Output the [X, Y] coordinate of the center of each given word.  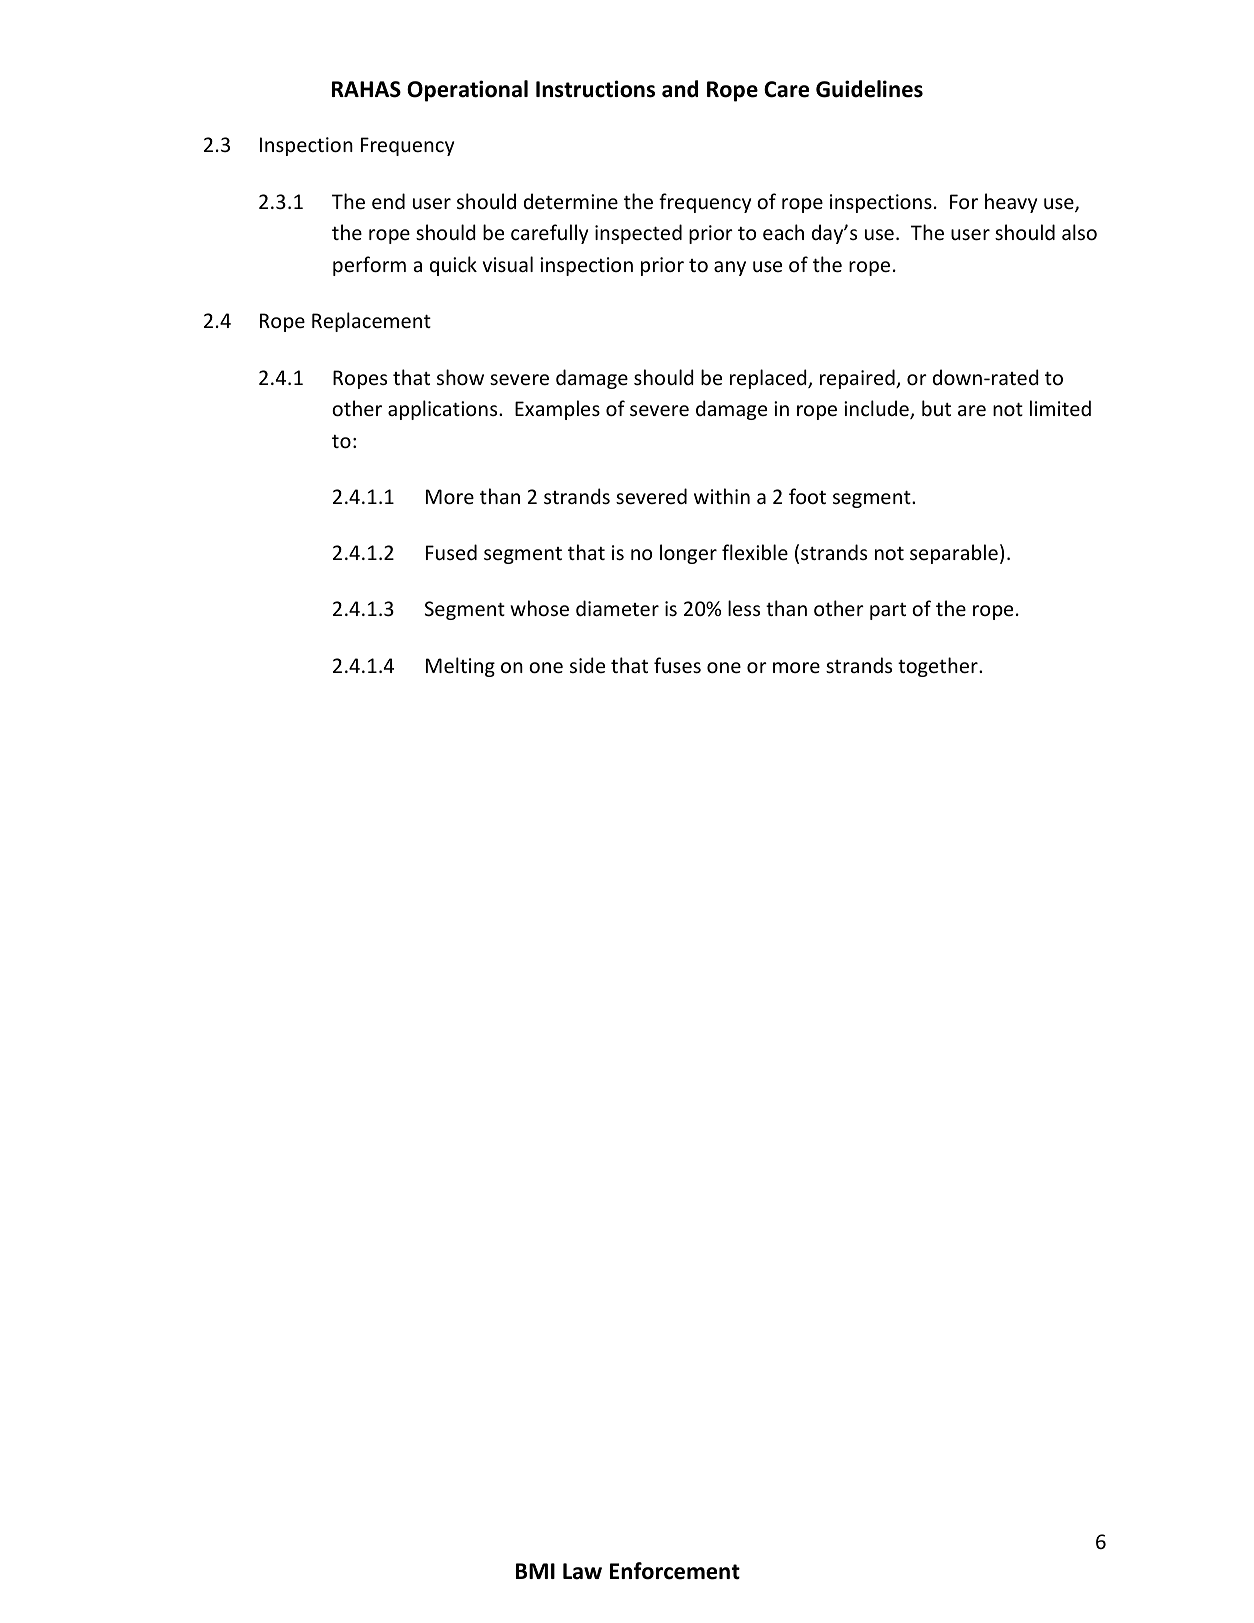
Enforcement [675, 1571]
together [939, 667]
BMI [535, 1571]
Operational [467, 91]
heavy [1011, 203]
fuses [677, 665]
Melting [460, 667]
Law [582, 1571]
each [783, 232]
